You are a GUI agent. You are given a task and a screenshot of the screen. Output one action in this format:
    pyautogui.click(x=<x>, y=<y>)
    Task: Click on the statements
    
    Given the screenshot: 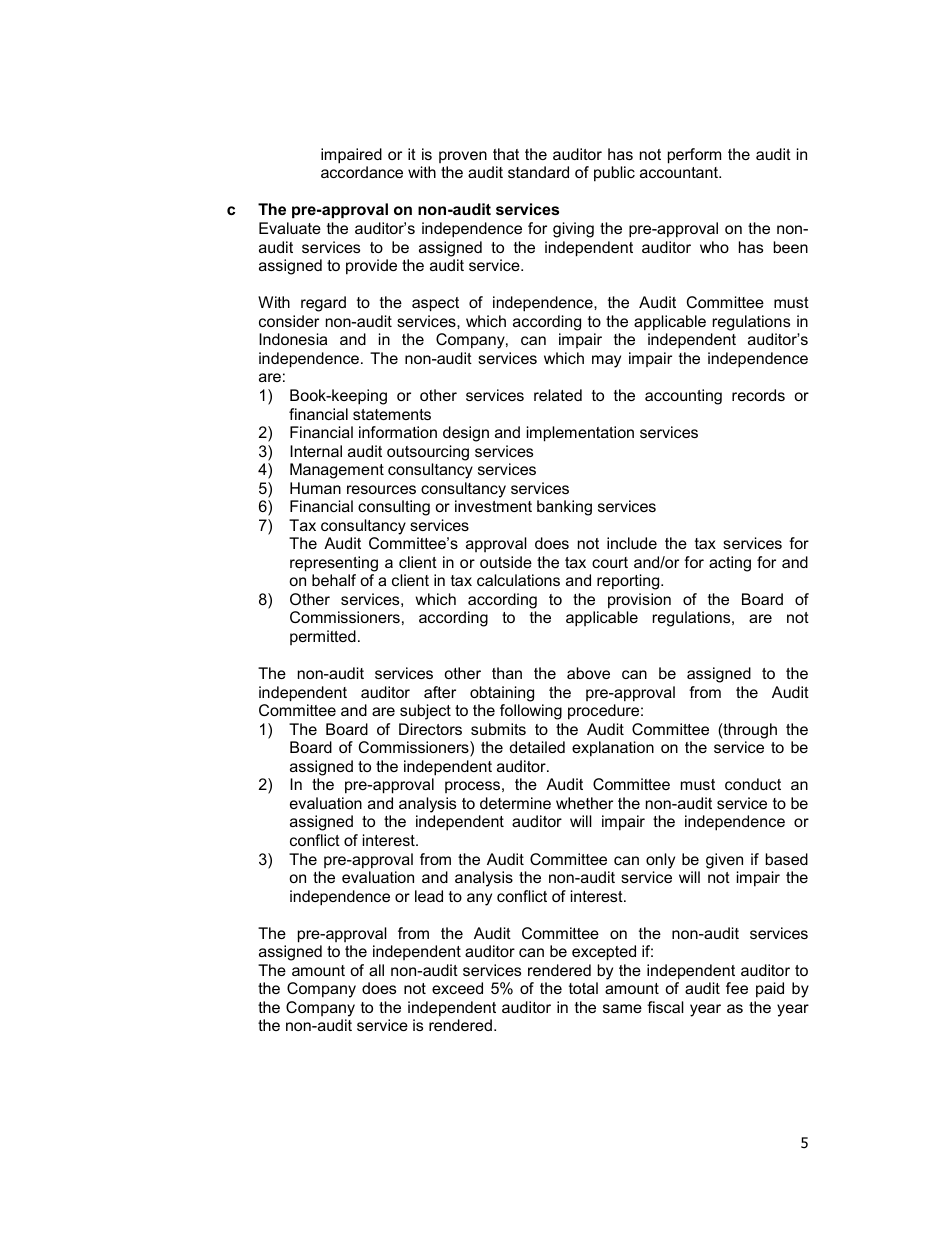 What is the action you would take?
    pyautogui.click(x=392, y=414)
